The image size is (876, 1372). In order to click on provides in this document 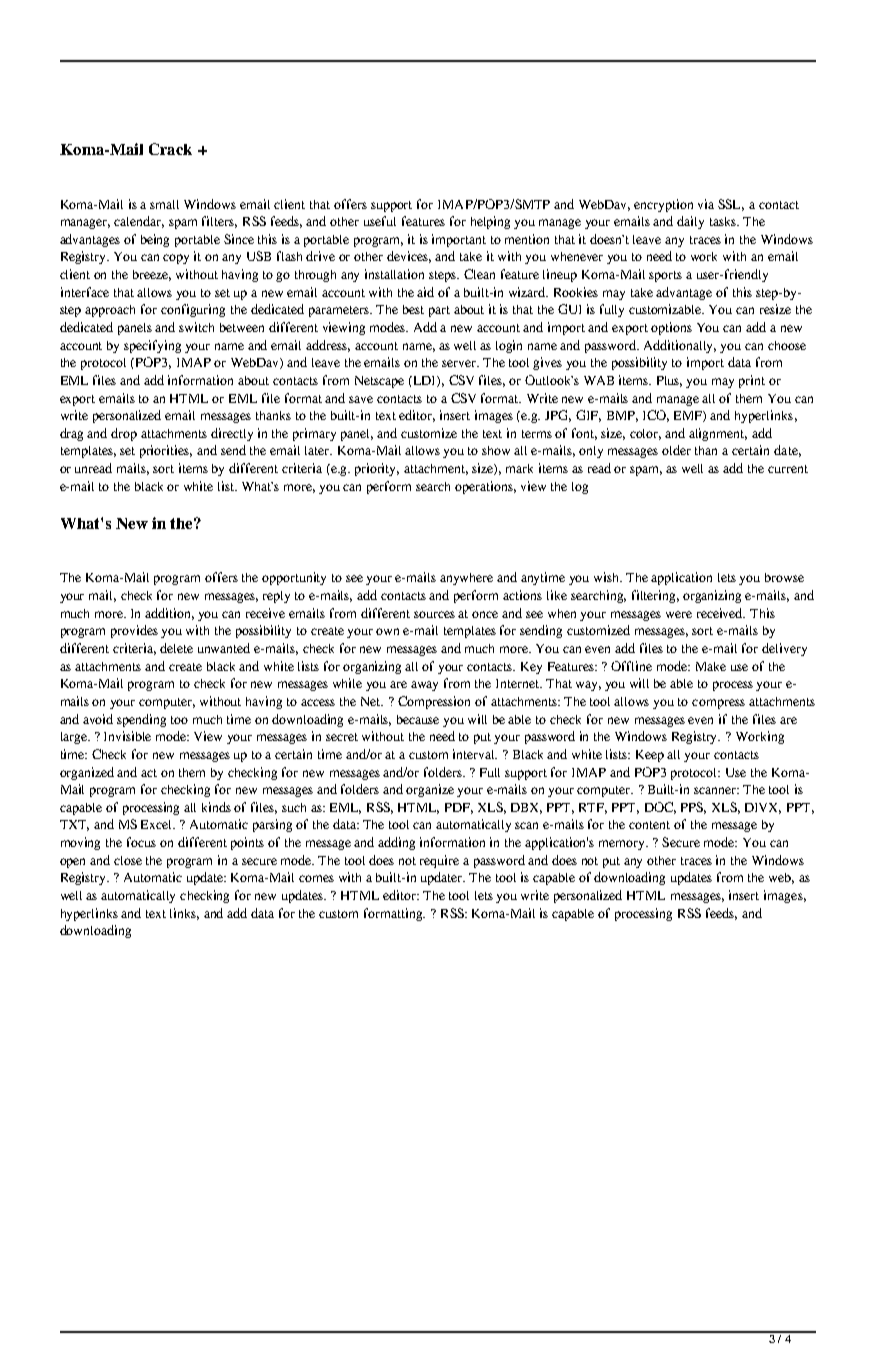, I will do `click(134, 631)`.
